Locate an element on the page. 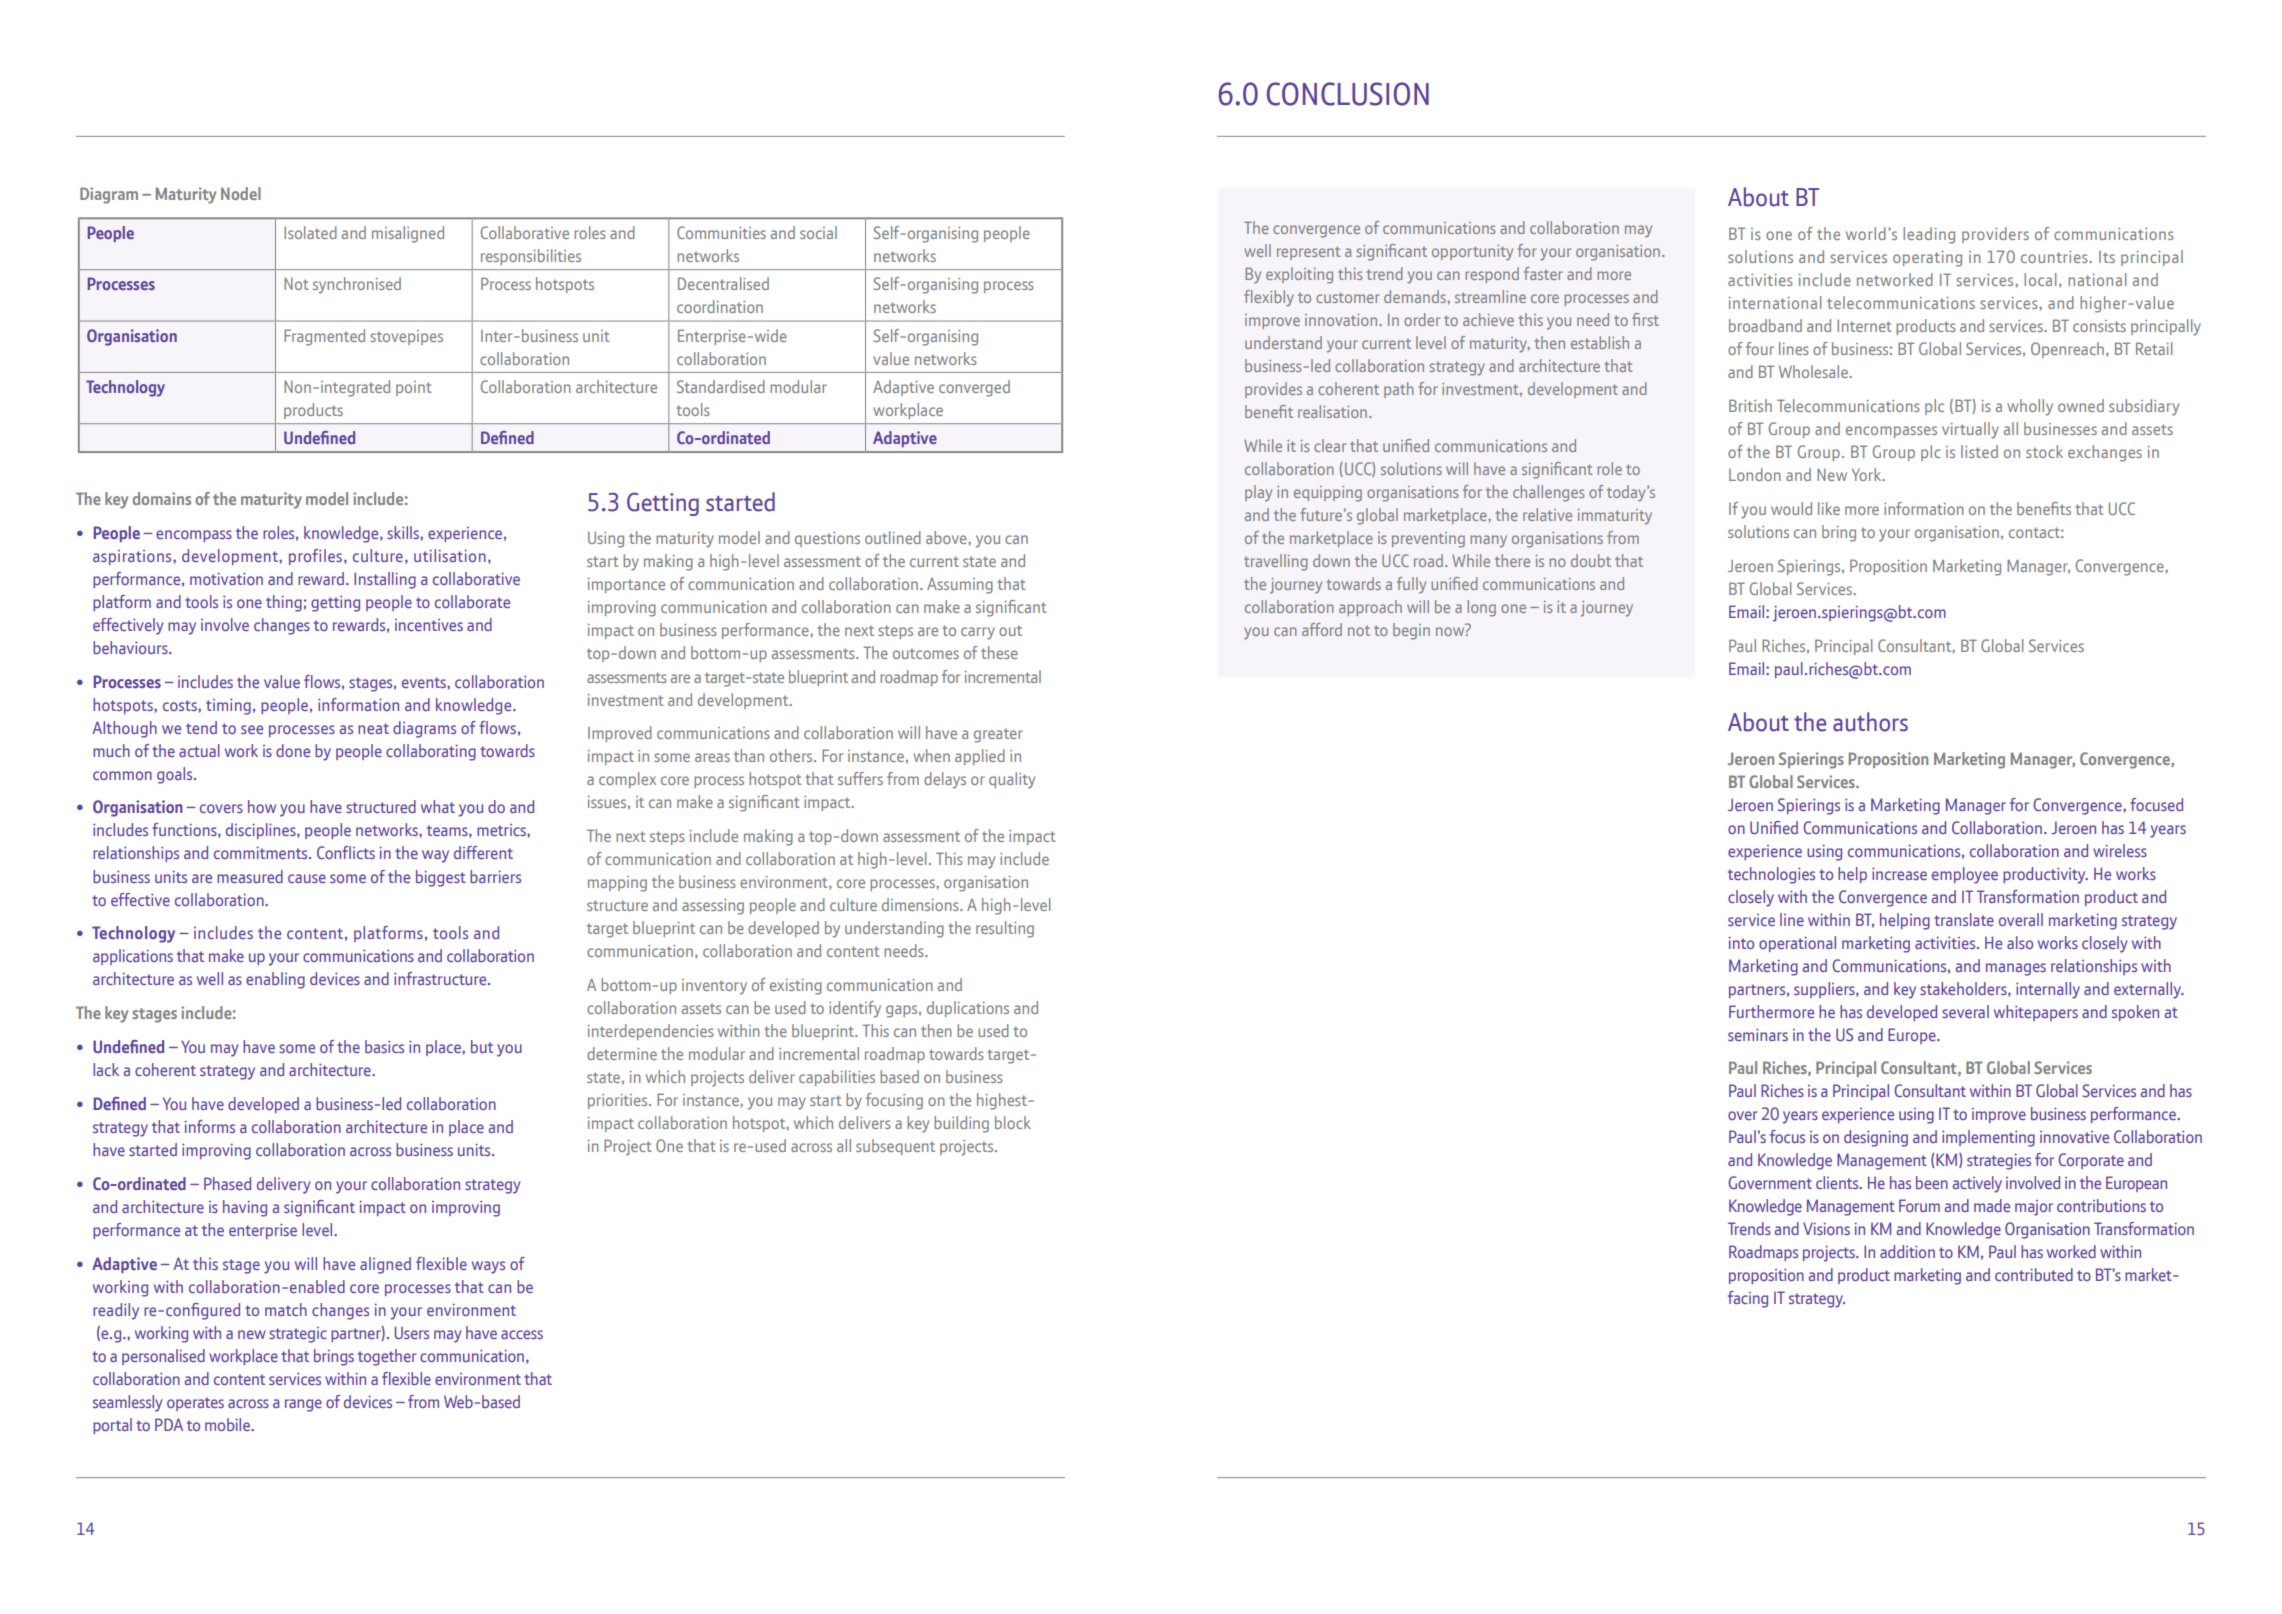 The image size is (2282, 1614). listed is located at coordinates (1979, 451).
